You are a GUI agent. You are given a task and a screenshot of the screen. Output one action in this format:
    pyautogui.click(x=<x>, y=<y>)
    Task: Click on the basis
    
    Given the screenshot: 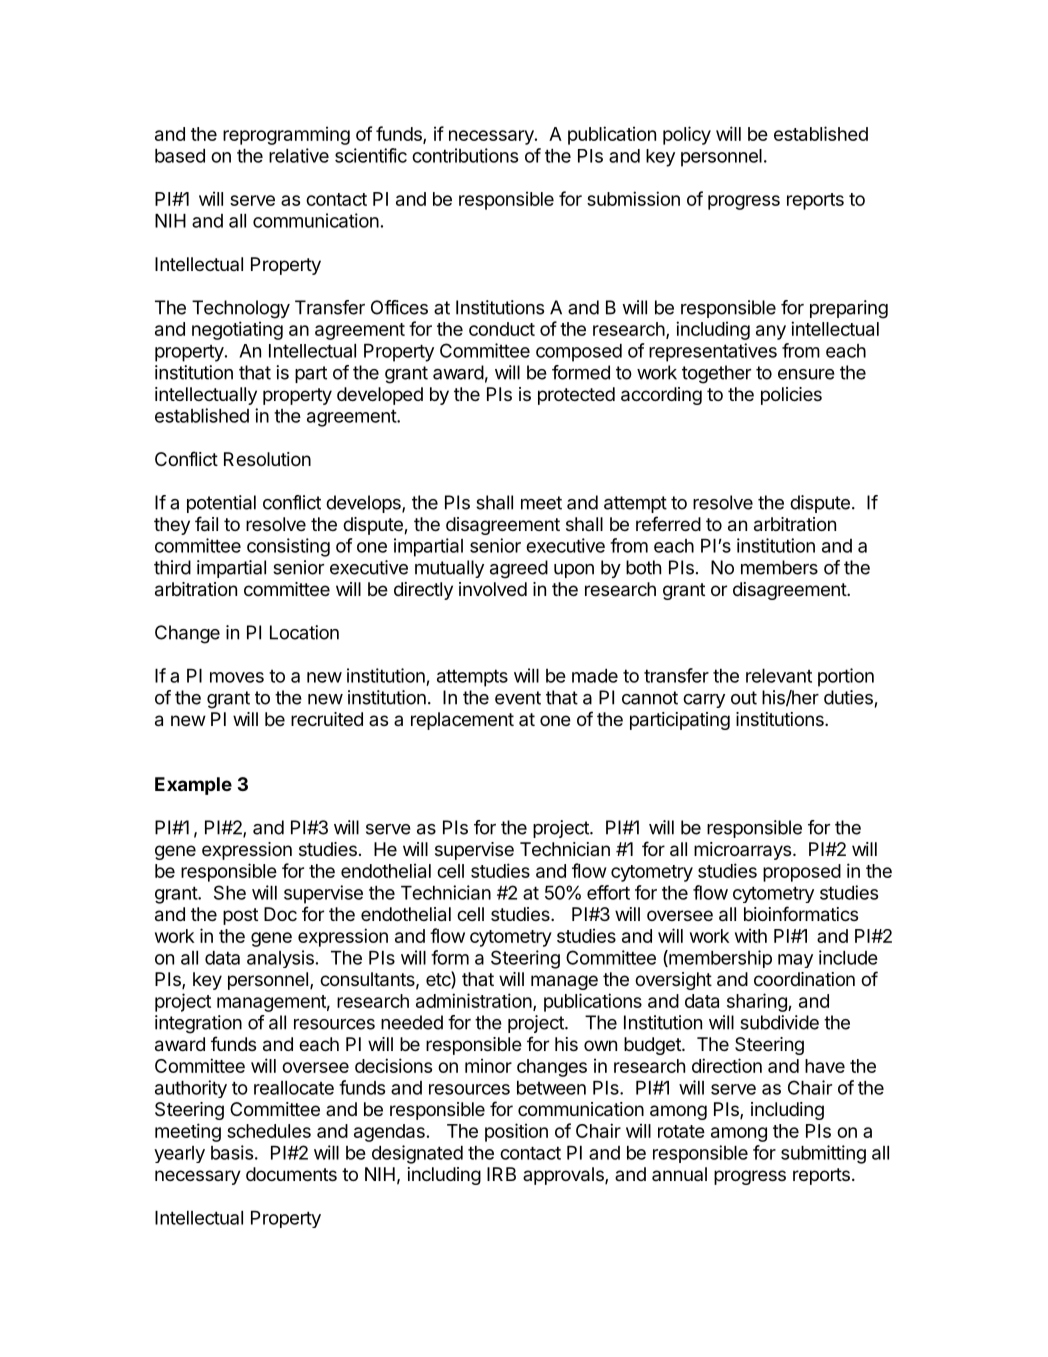 What is the action you would take?
    pyautogui.click(x=232, y=1152)
